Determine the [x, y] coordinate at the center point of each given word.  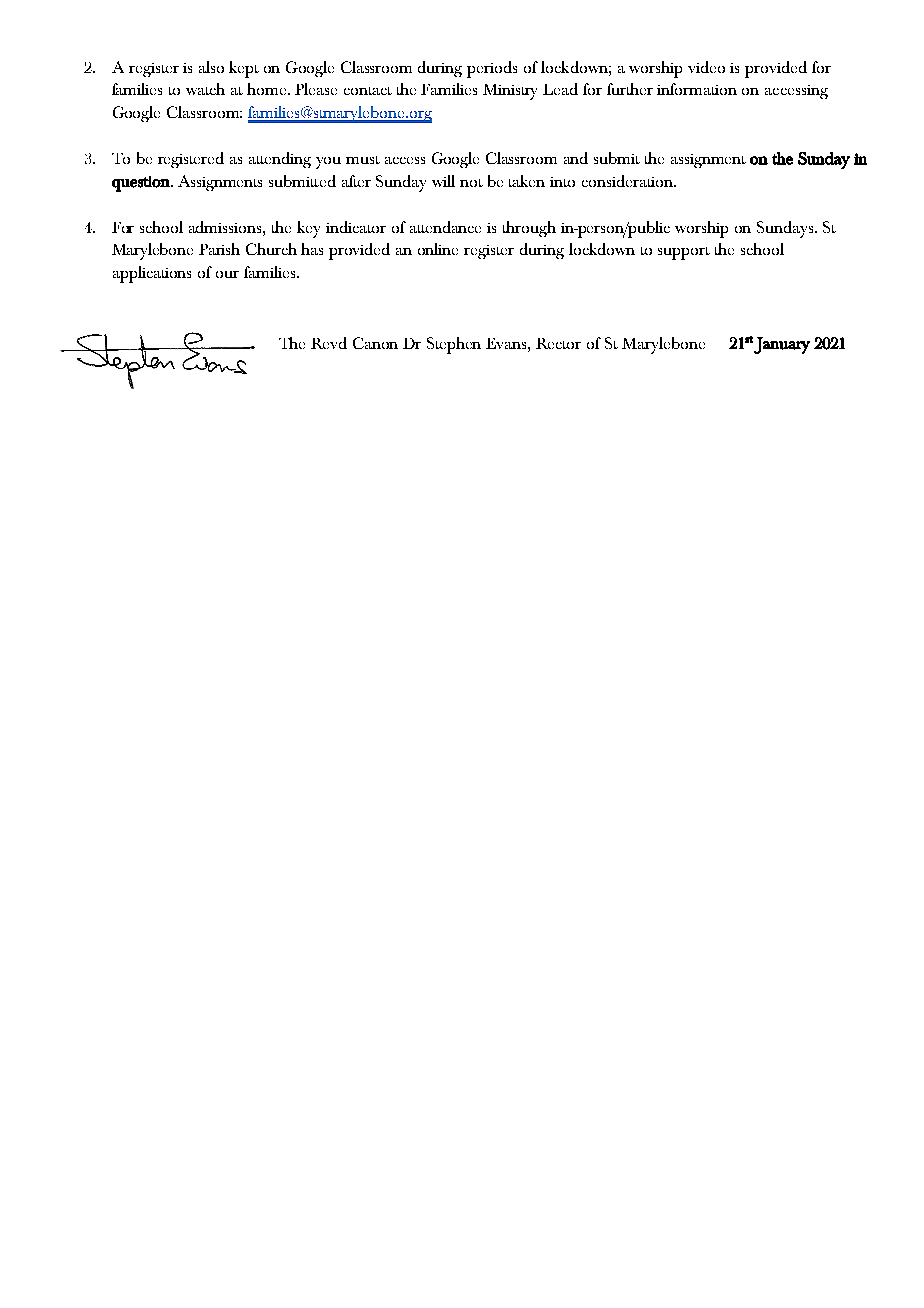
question [142, 184]
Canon [375, 343]
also [211, 67]
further [630, 89]
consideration [628, 181]
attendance [445, 227]
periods [492, 69]
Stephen [454, 345]
